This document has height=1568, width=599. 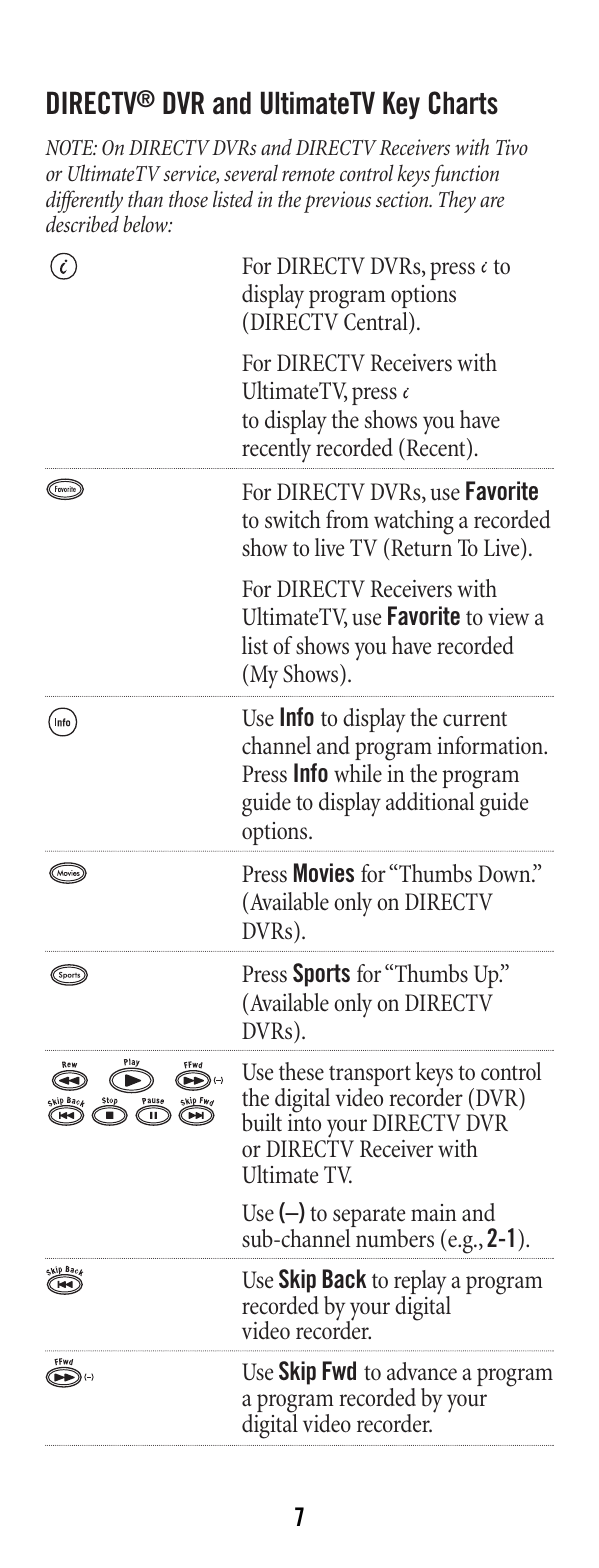 I want to click on than, so click(x=145, y=199).
